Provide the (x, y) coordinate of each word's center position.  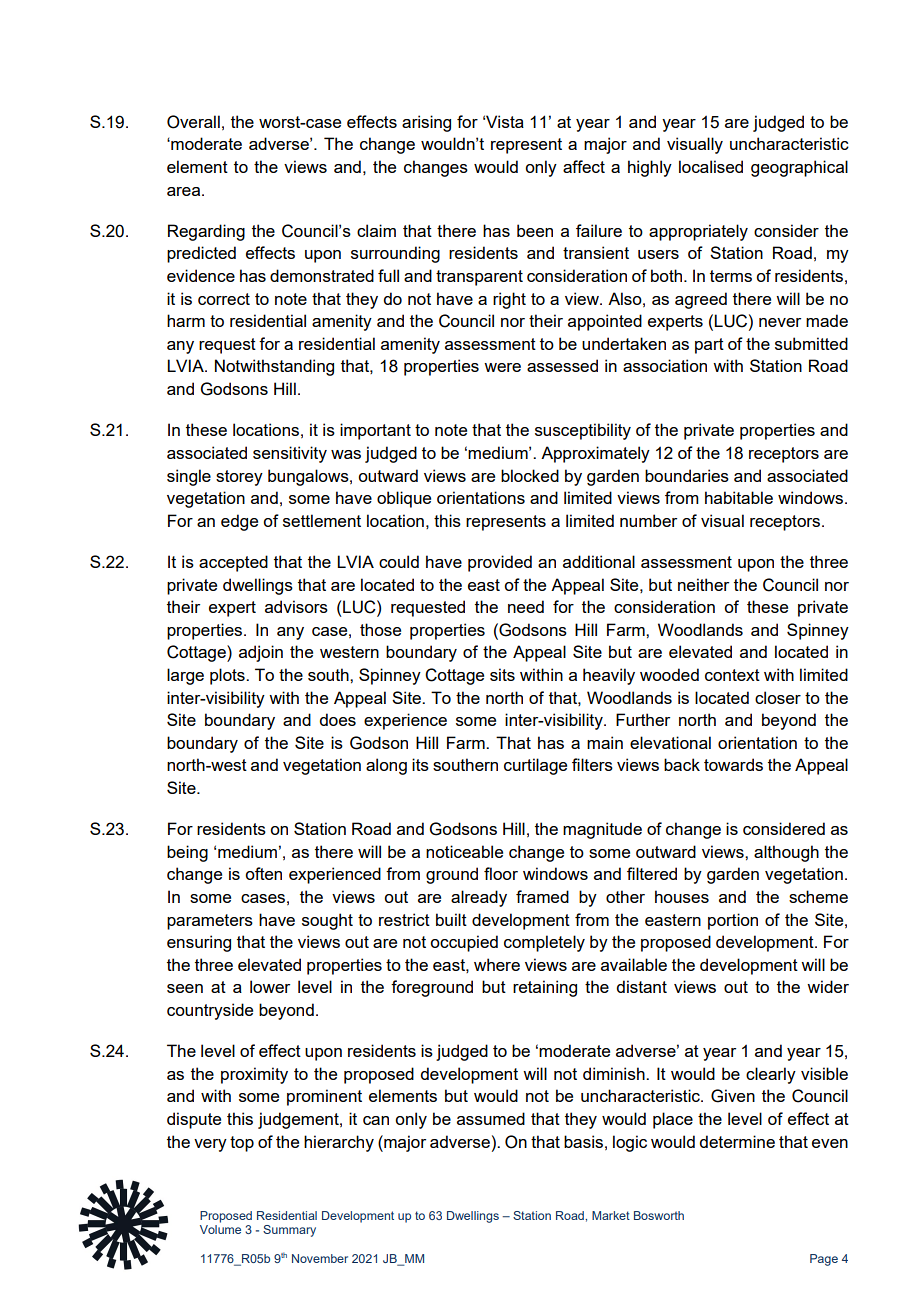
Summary (289, 1231)
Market (611, 1215)
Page (824, 1260)
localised (711, 166)
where (497, 964)
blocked (530, 475)
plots (228, 676)
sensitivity (290, 454)
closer (778, 697)
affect (584, 166)
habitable (739, 497)
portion (733, 921)
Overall (193, 122)
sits (502, 674)
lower (270, 986)
